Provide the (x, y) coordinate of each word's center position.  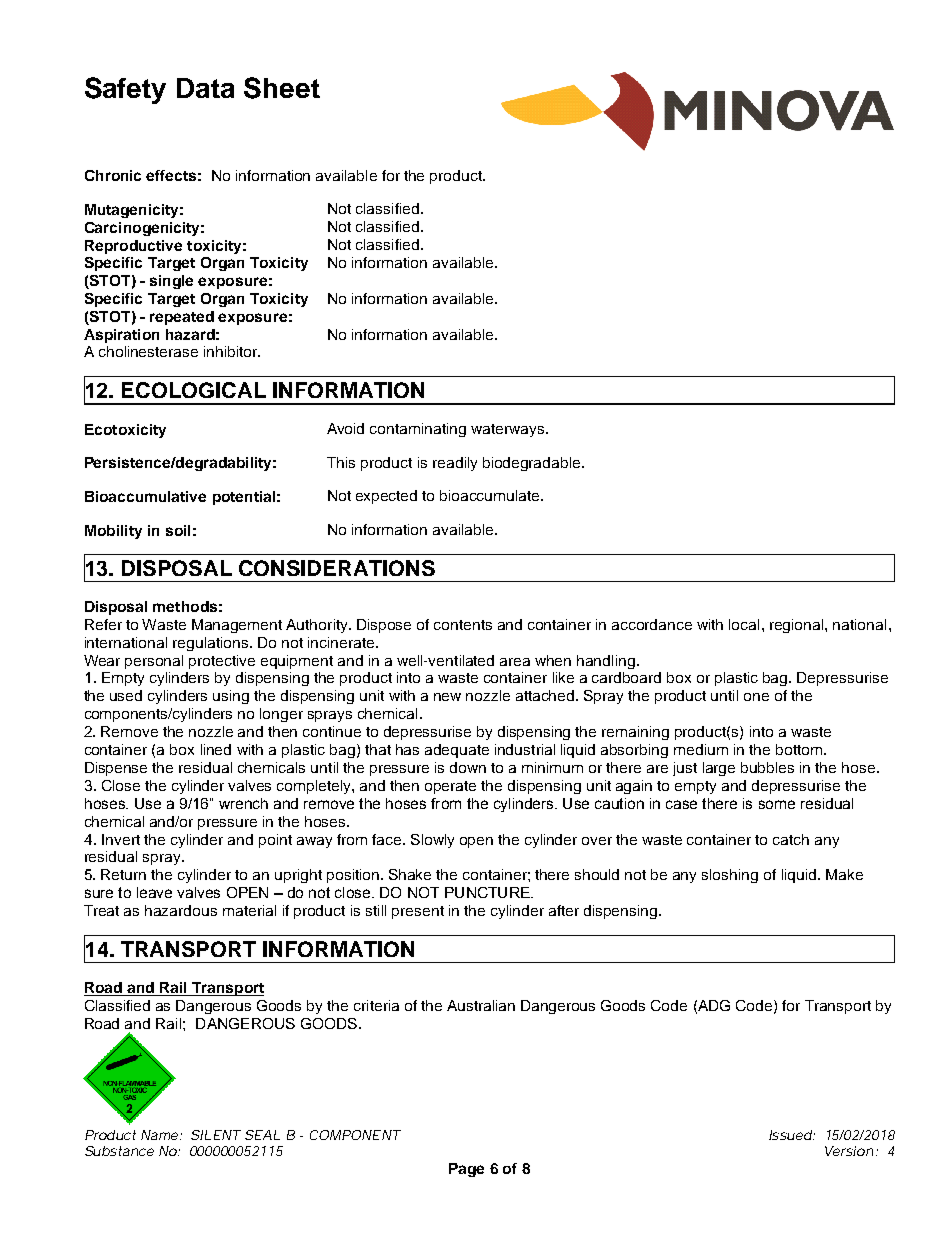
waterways (509, 430)
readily (455, 464)
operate (450, 787)
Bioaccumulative (145, 496)
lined (216, 749)
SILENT (216, 1135)
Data (205, 88)
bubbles (767, 767)
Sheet (282, 88)
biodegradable (533, 464)
